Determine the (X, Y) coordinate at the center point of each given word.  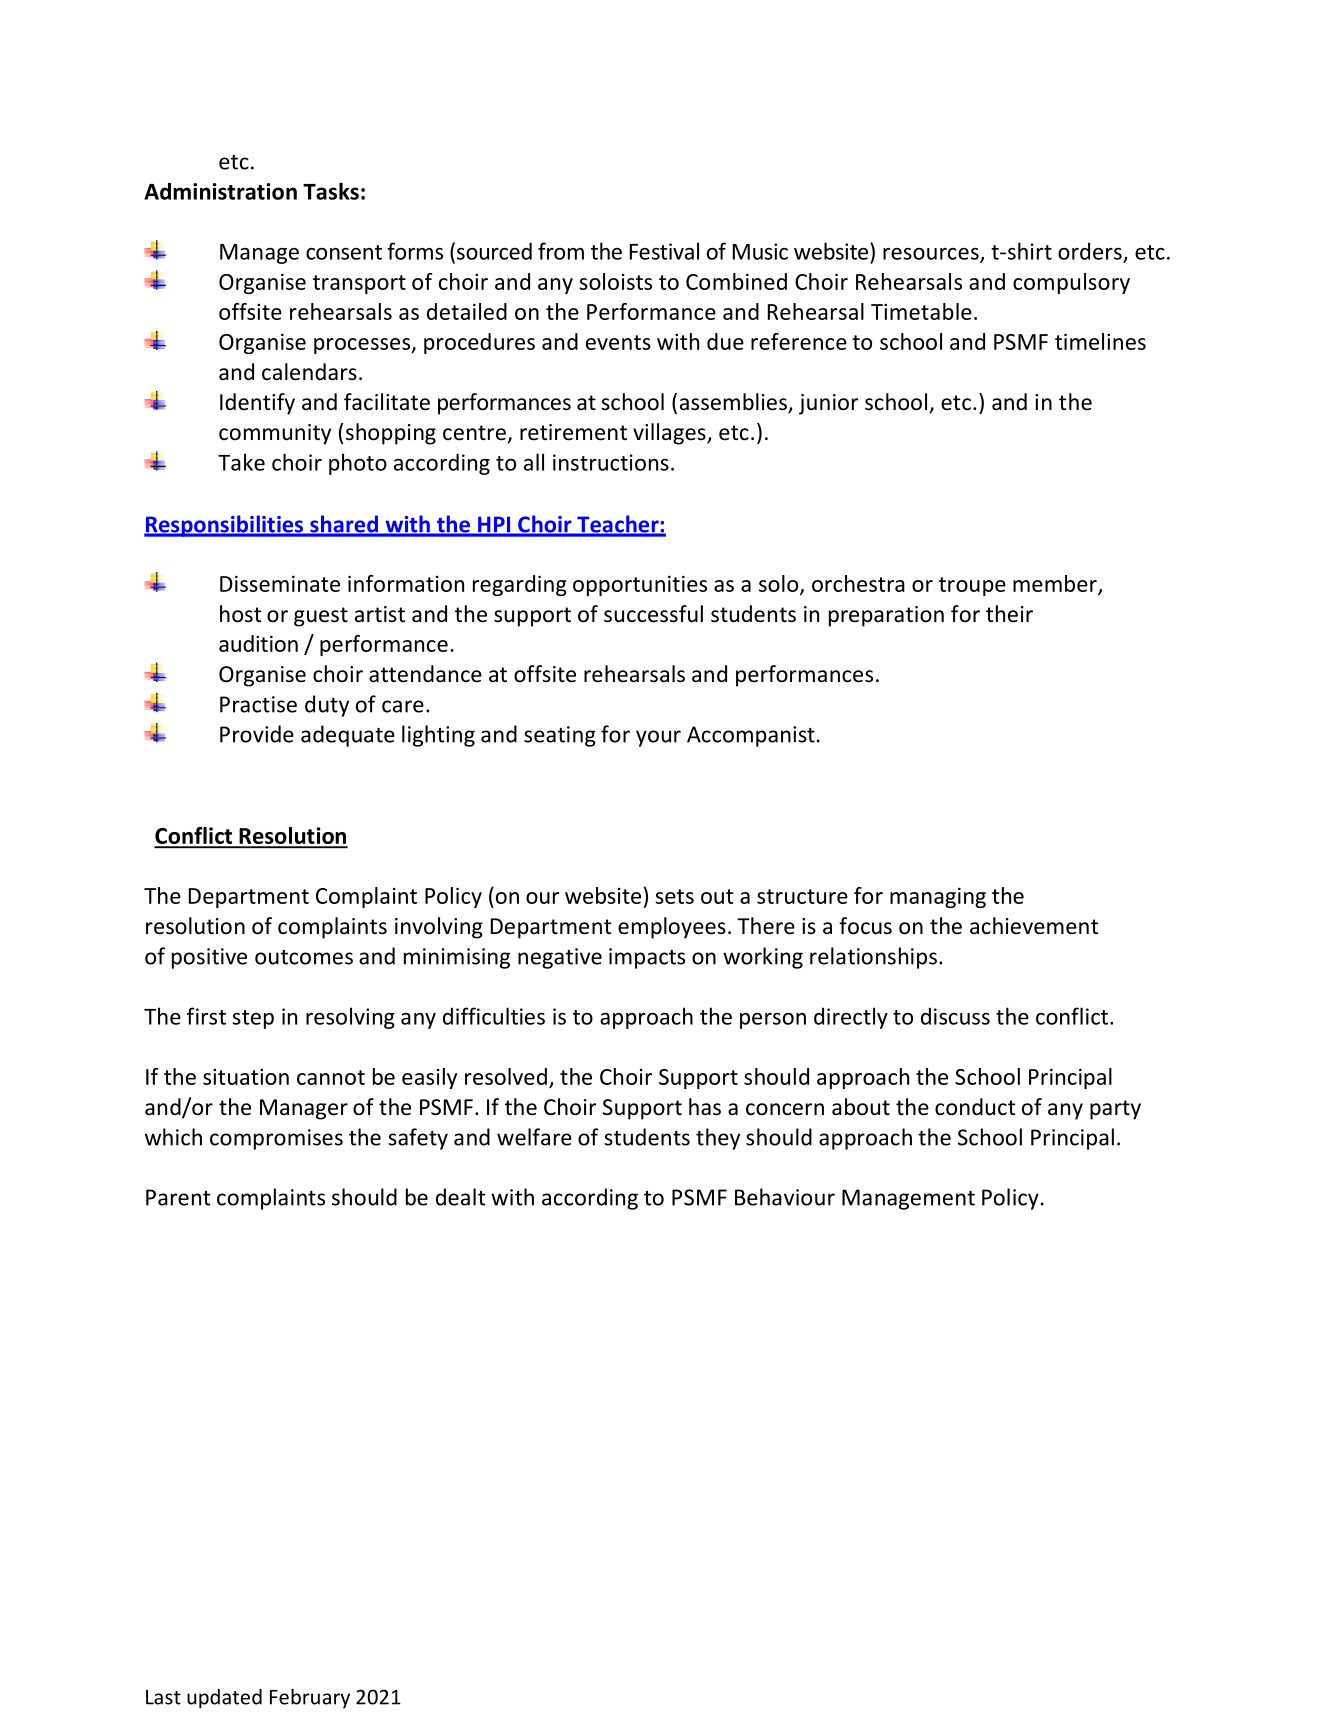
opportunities (640, 585)
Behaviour (785, 1197)
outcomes (304, 957)
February (310, 1699)
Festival (664, 251)
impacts (647, 958)
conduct (975, 1107)
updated (224, 1699)
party (1115, 1110)
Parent (178, 1197)
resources (932, 255)
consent (344, 252)
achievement (1034, 926)
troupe (972, 586)
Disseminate (280, 583)
